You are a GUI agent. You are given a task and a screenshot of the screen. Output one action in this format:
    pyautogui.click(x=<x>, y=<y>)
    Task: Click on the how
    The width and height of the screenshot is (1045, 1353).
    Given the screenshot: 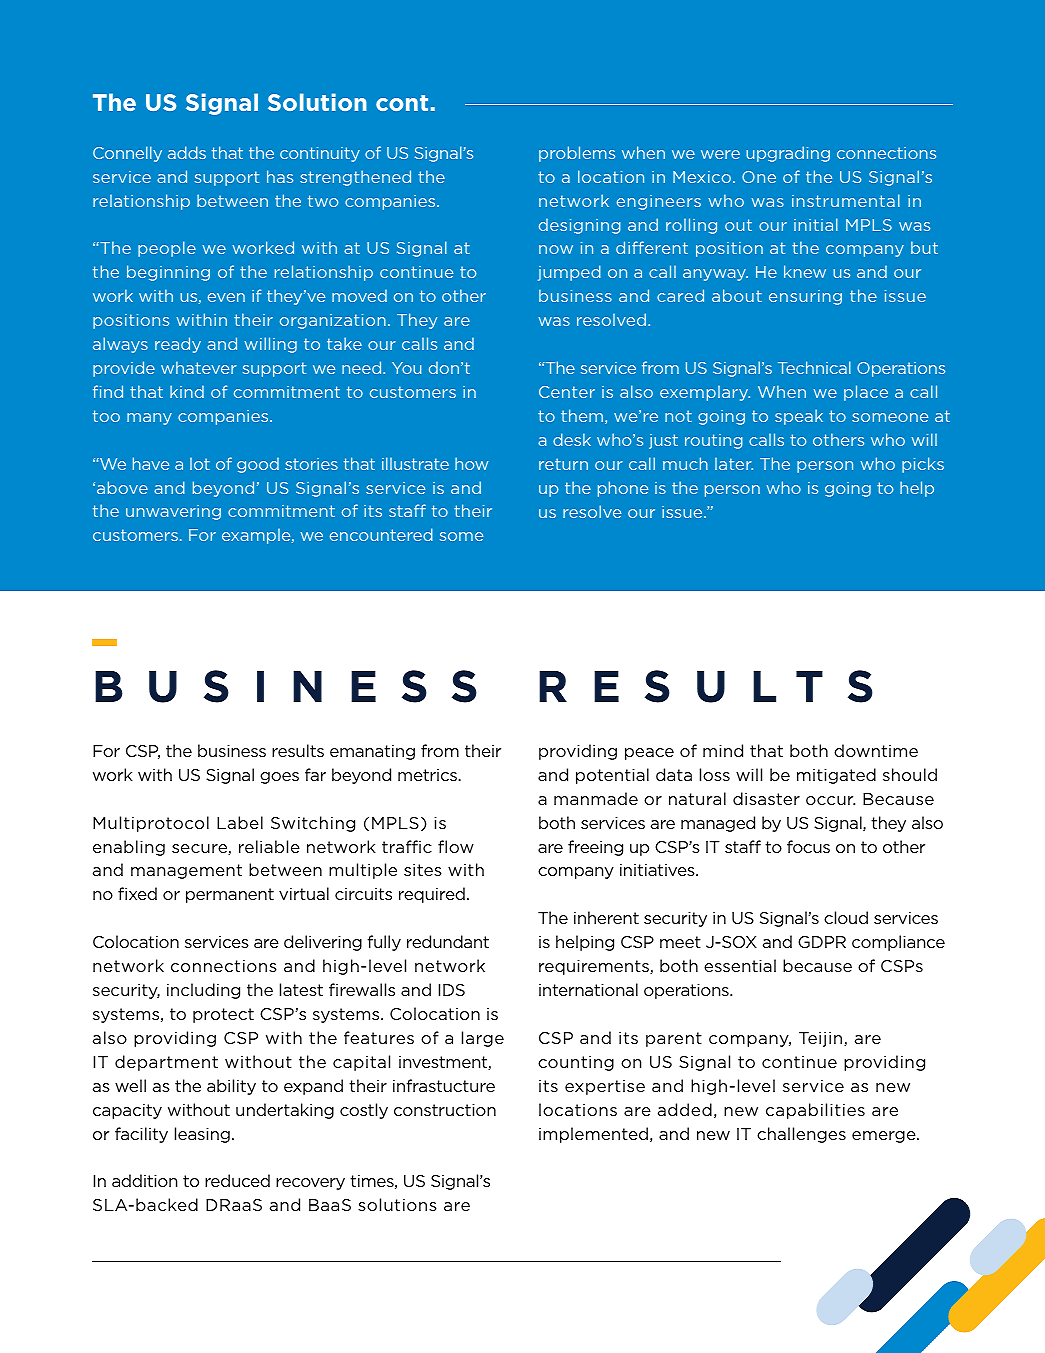 What is the action you would take?
    pyautogui.click(x=471, y=463)
